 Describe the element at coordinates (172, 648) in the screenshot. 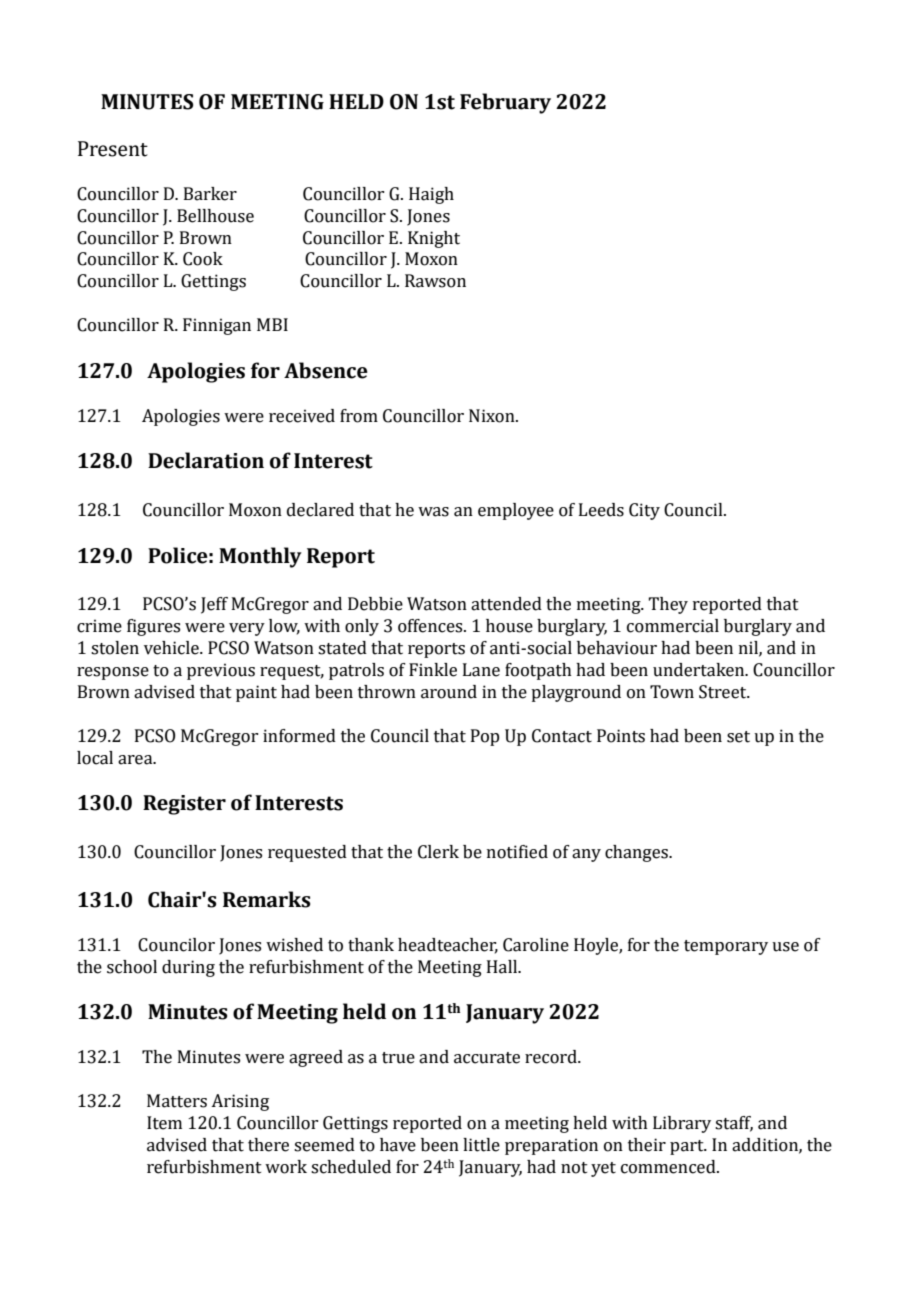

I see `vehicle` at that location.
